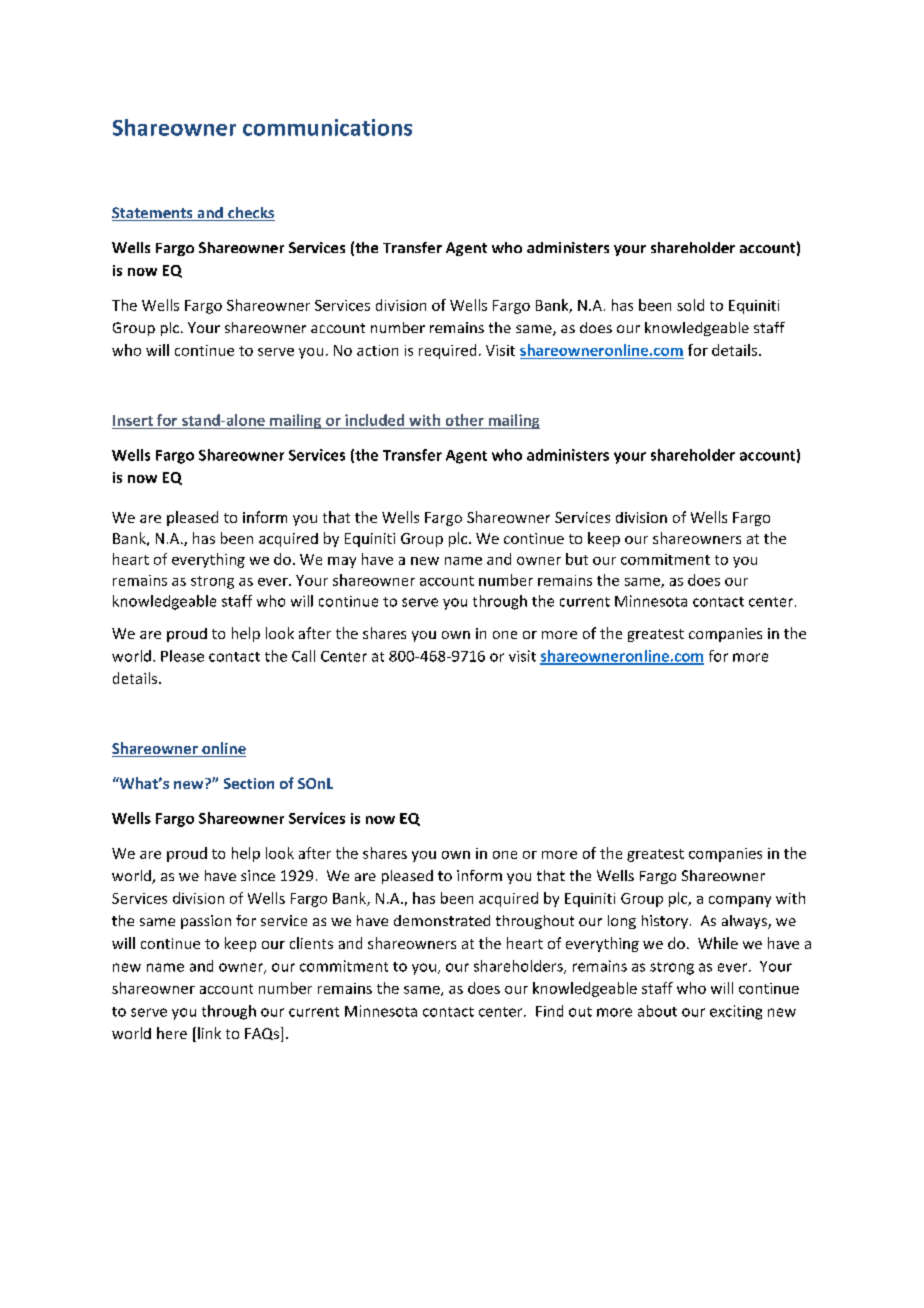 This document has height=1308, width=924. I want to click on other, so click(465, 420).
